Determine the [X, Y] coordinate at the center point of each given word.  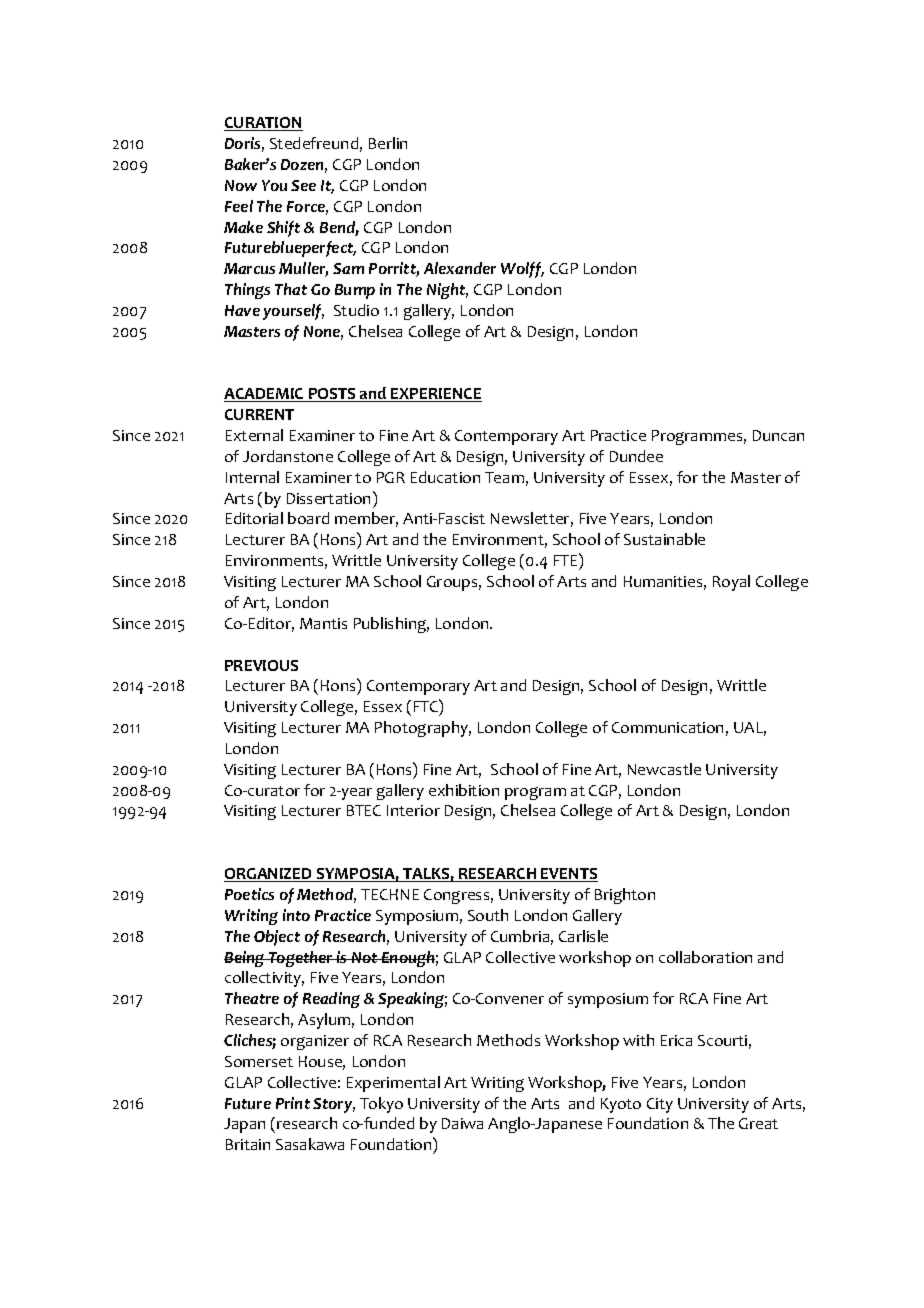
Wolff [522, 270]
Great [758, 1123]
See [303, 185]
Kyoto [621, 1105]
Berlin [388, 143]
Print [293, 1103]
